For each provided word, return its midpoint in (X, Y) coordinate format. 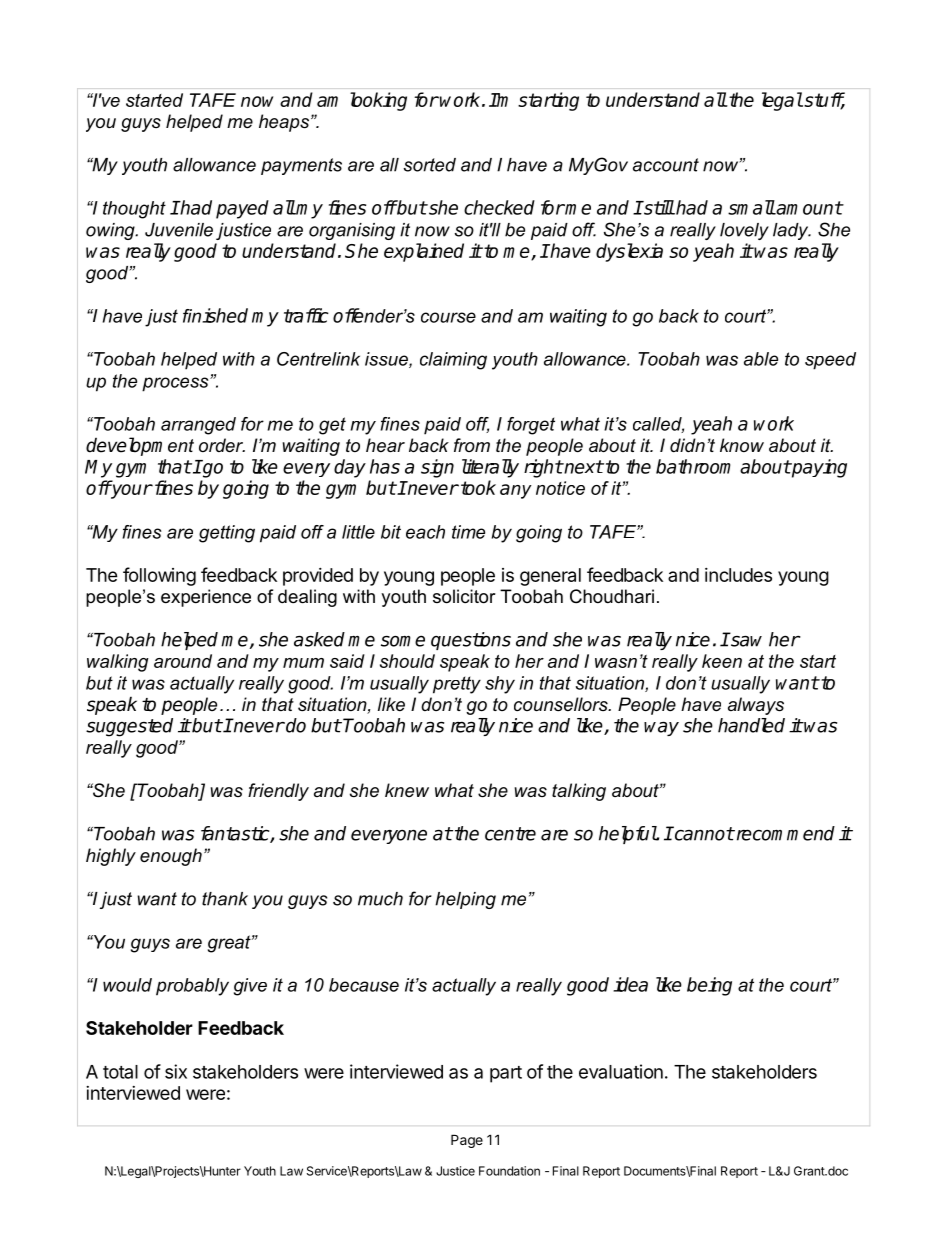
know (742, 445)
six (176, 1071)
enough (171, 857)
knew (407, 790)
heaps (285, 123)
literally (490, 468)
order (222, 445)
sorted (430, 165)
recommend (784, 833)
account (666, 165)
